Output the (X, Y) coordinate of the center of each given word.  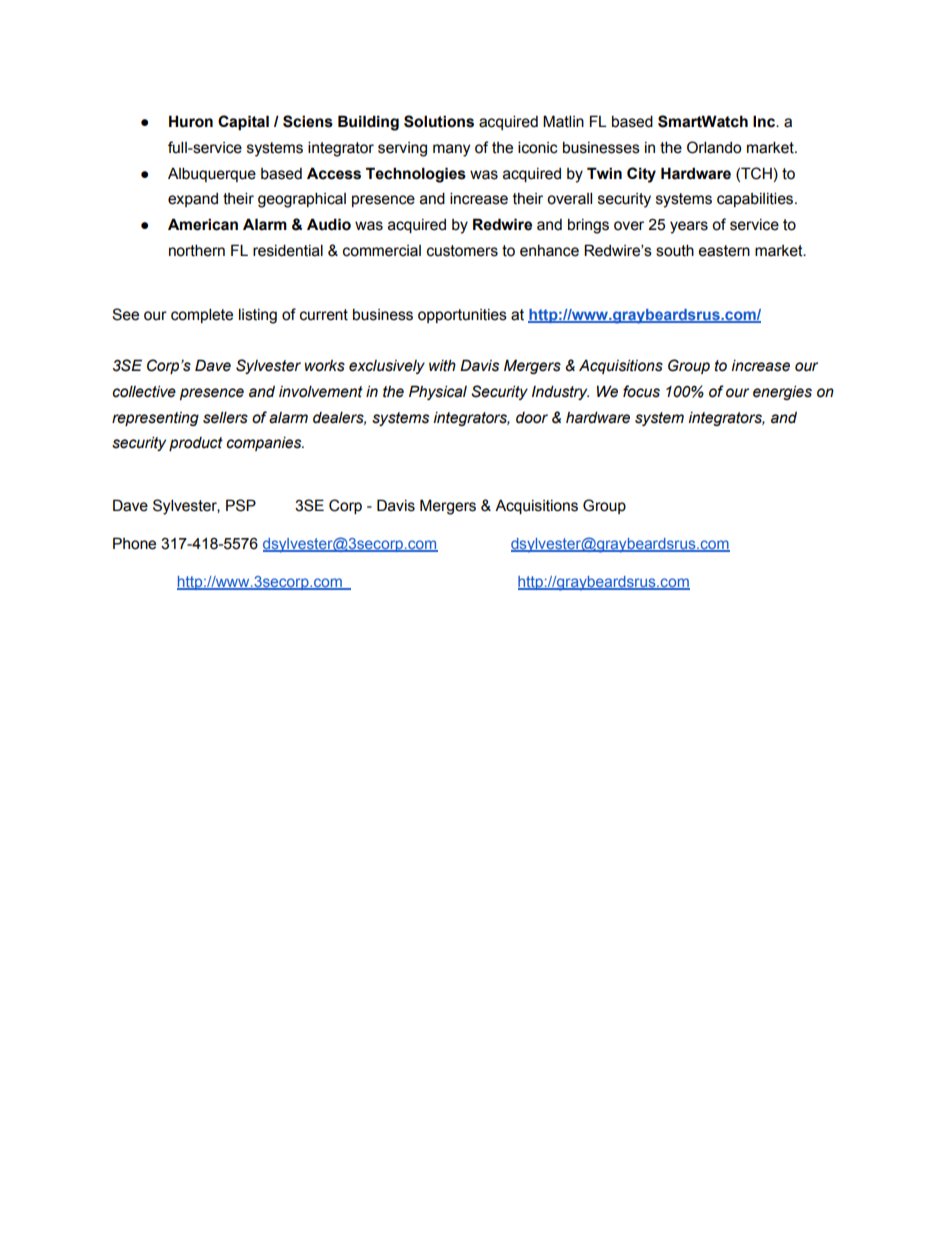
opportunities (462, 316)
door (532, 418)
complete (202, 315)
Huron (191, 121)
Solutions (439, 121)
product (196, 444)
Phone (134, 543)
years (689, 227)
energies (782, 392)
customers (462, 251)
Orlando (714, 147)
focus (641, 391)
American (203, 224)
